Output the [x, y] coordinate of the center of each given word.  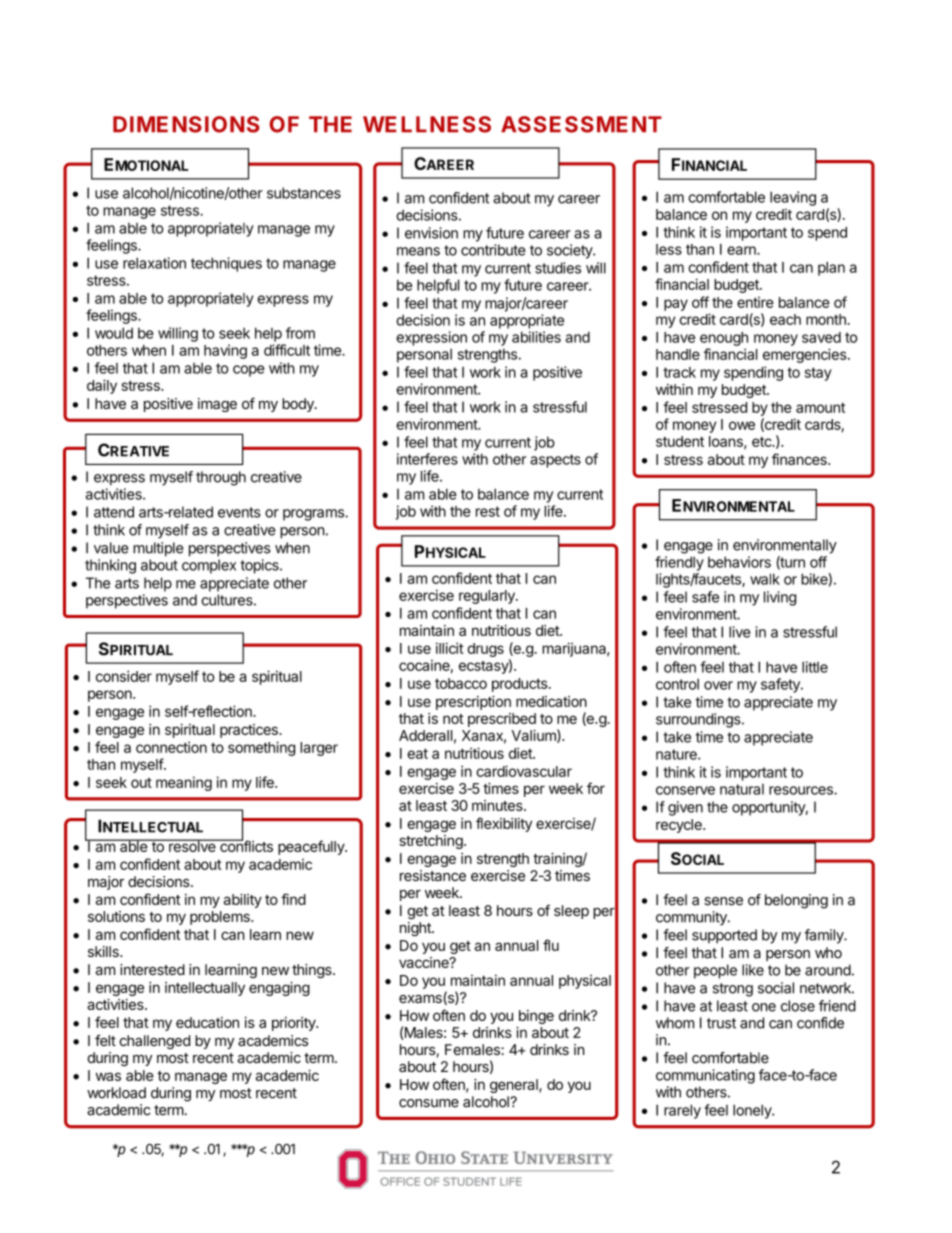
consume [429, 1103]
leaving [793, 198]
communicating [705, 1076]
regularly [488, 597]
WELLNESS [427, 124]
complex [209, 566]
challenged [154, 1042]
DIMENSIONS [186, 124]
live [740, 632]
